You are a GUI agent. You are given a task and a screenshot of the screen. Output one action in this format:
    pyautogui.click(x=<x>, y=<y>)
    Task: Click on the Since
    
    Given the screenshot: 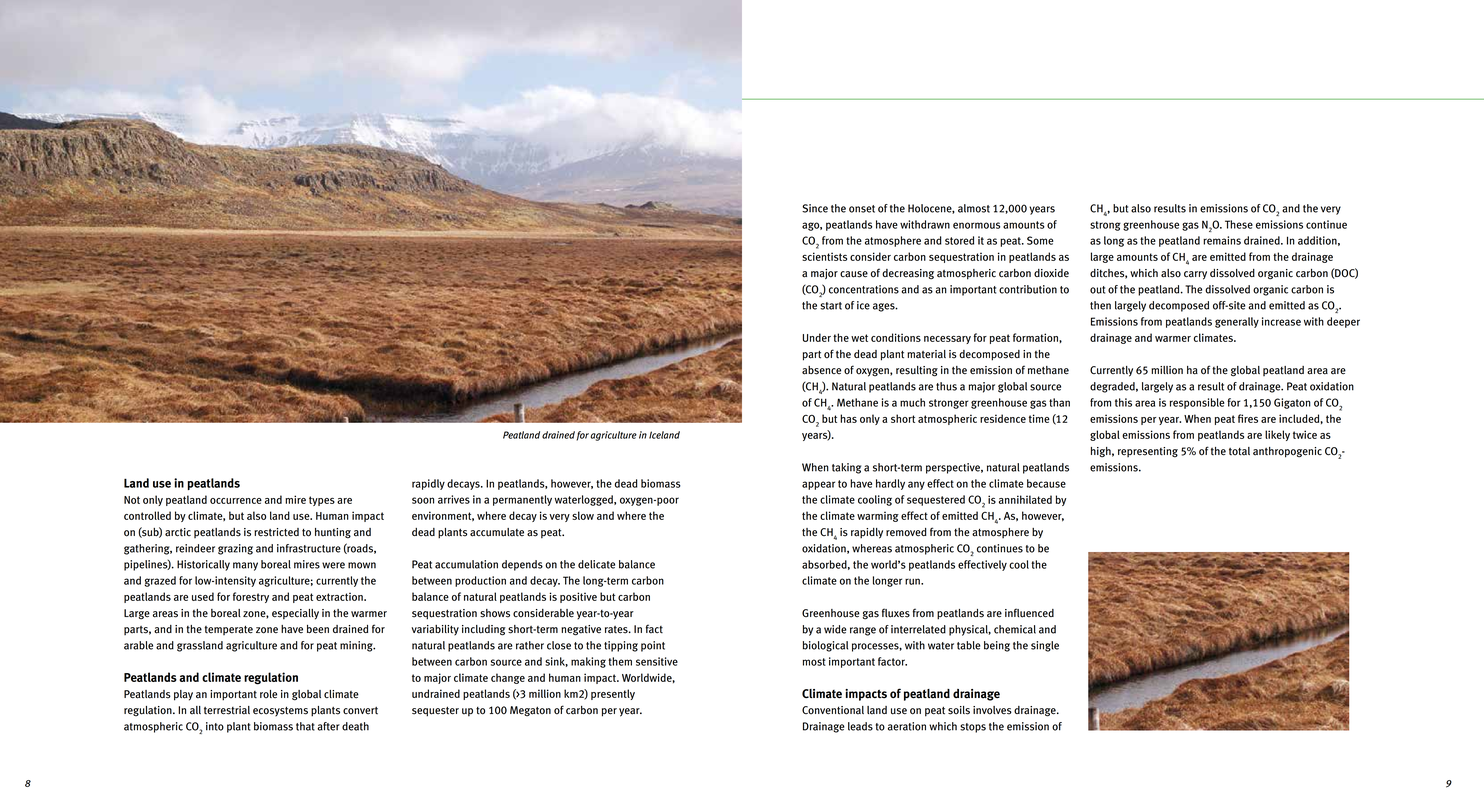 What is the action you would take?
    pyautogui.click(x=815, y=208)
